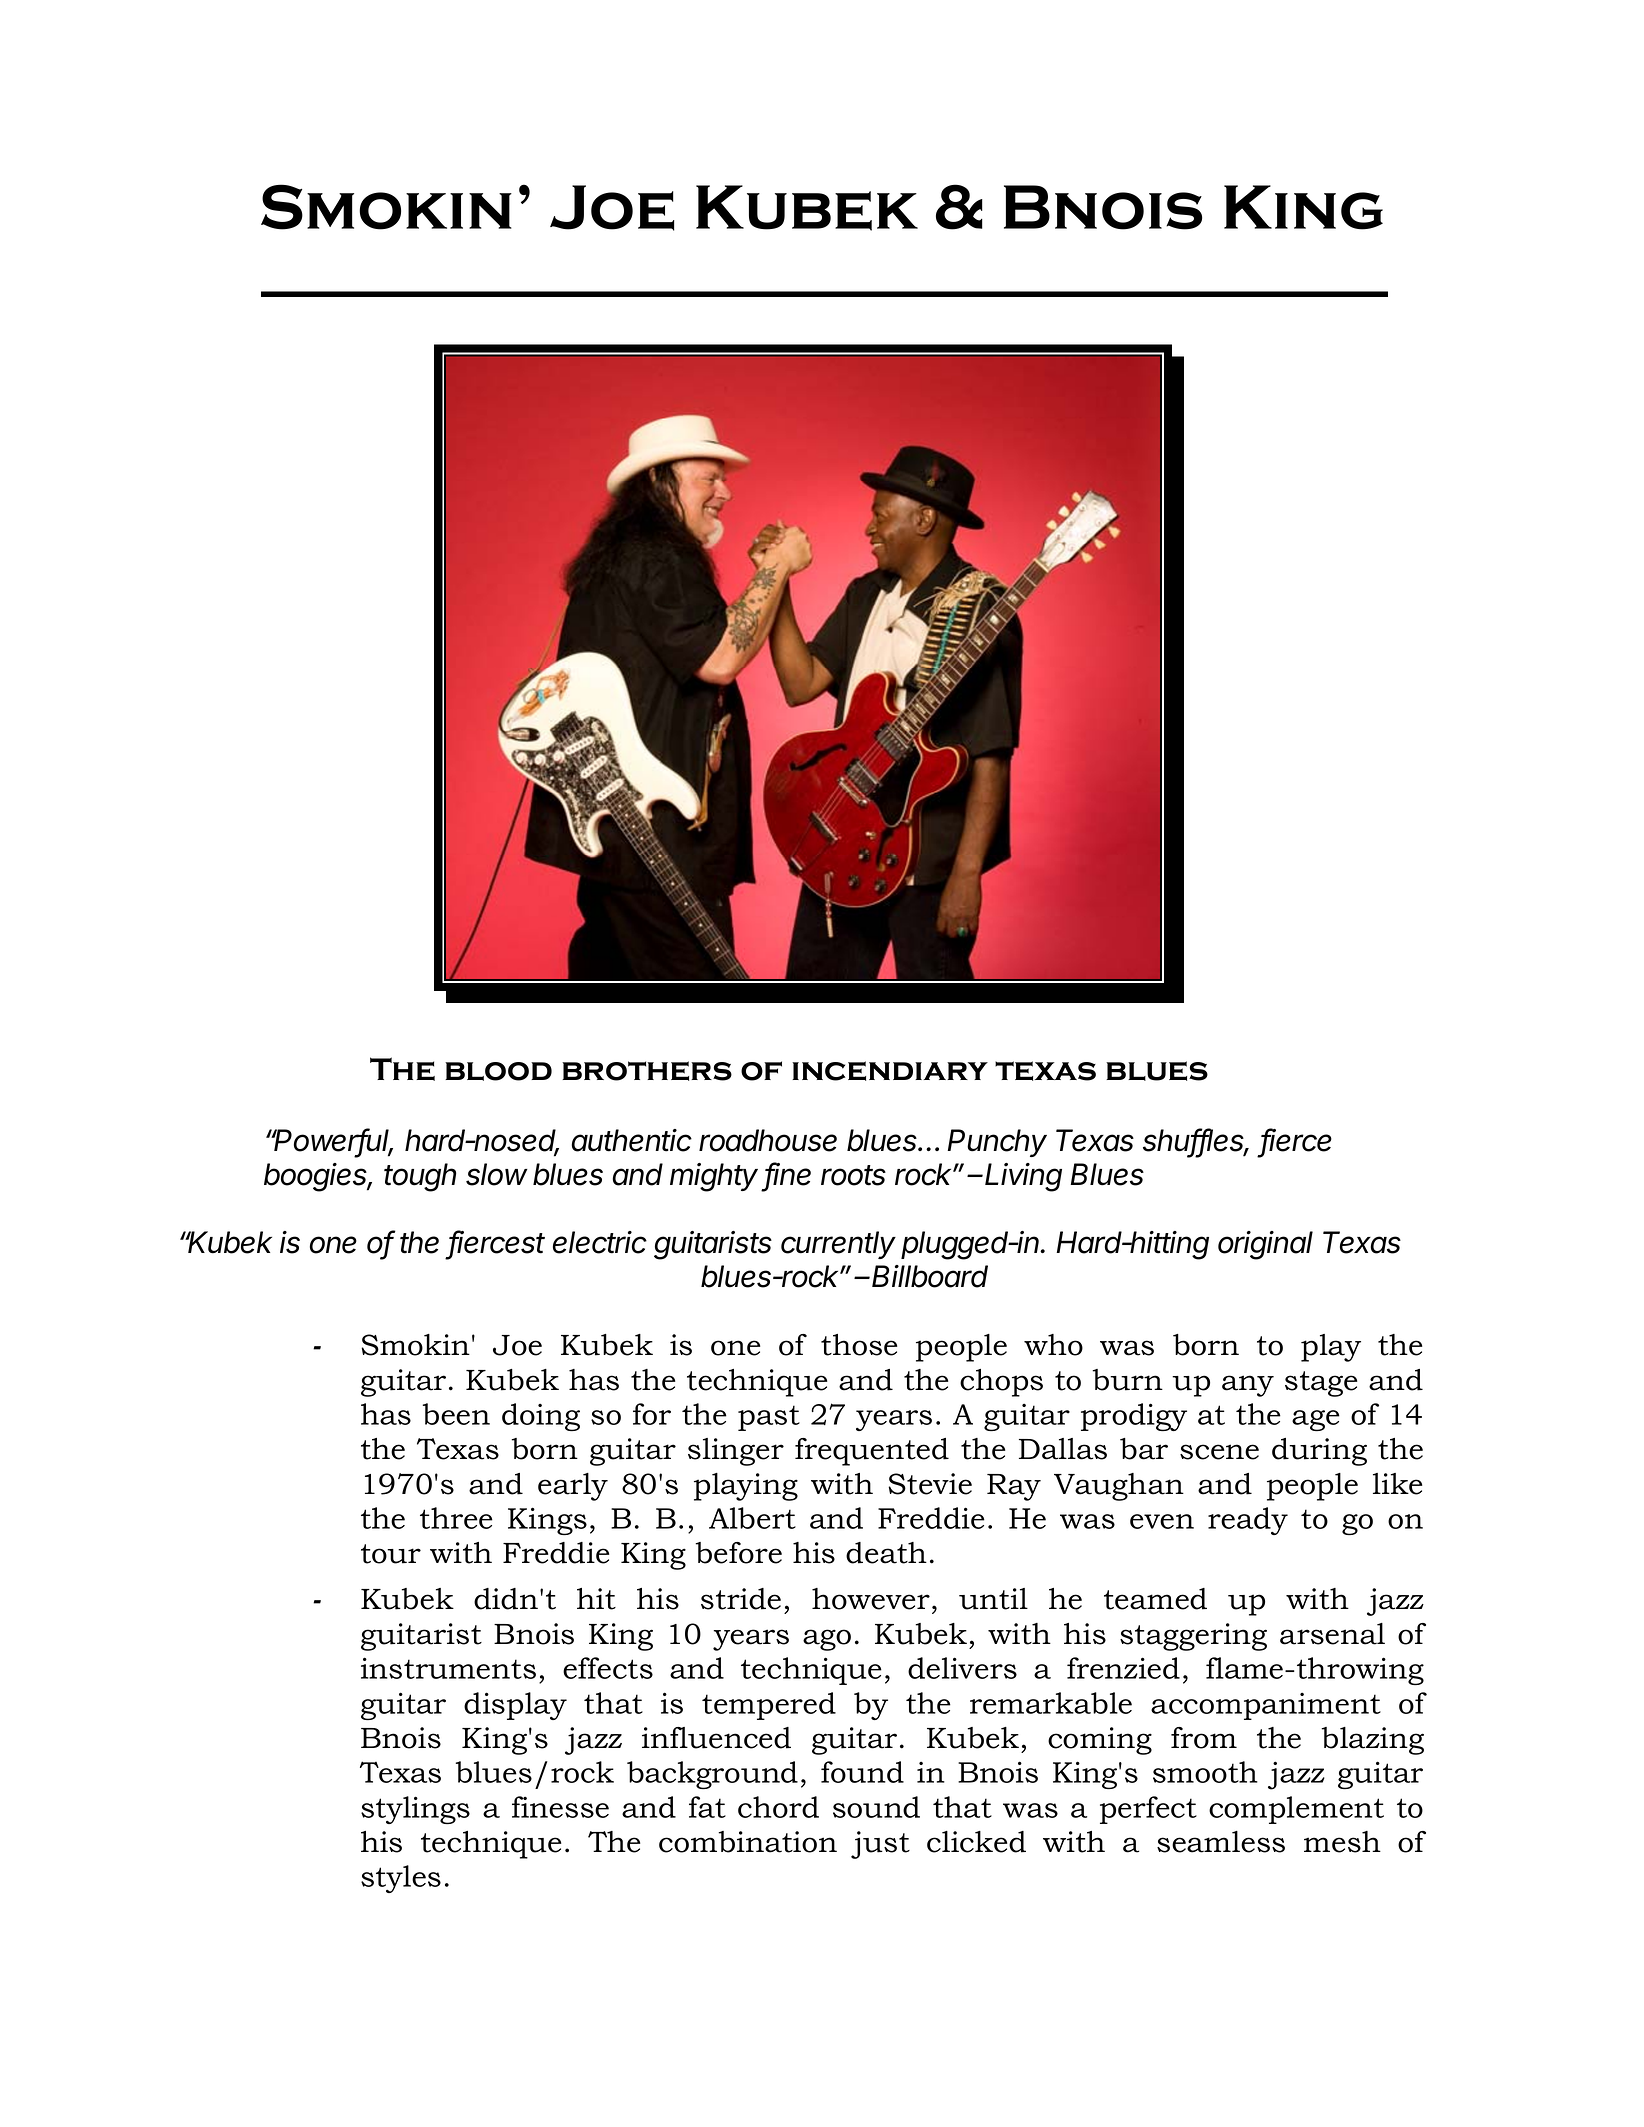 The image size is (1644, 2127). I want to click on just, so click(880, 1845).
